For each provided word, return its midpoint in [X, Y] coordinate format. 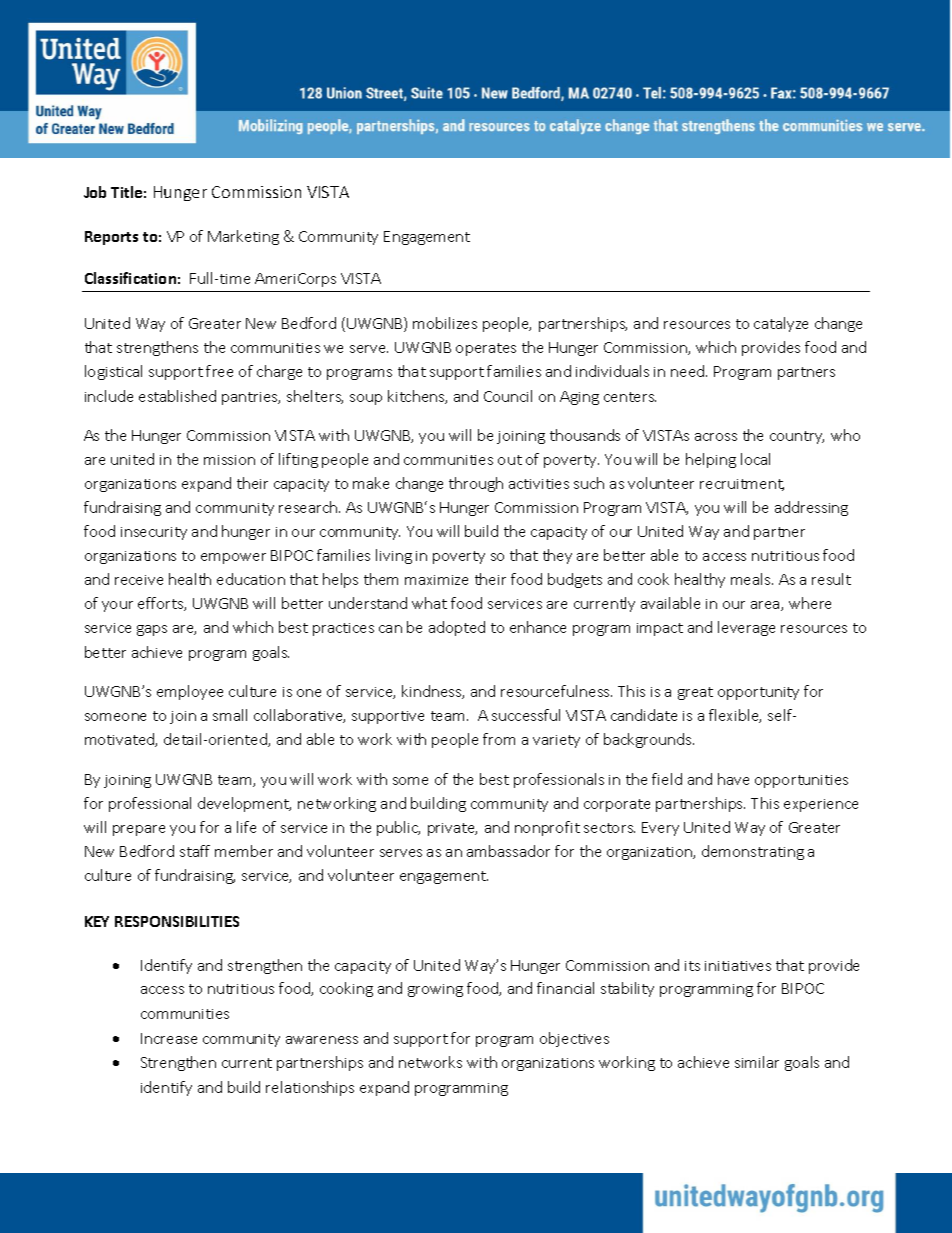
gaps [152, 630]
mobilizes [445, 323]
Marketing [243, 237]
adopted [457, 628]
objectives [574, 1039]
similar [757, 1062]
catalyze [781, 324]
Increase [169, 1038]
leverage [746, 628]
